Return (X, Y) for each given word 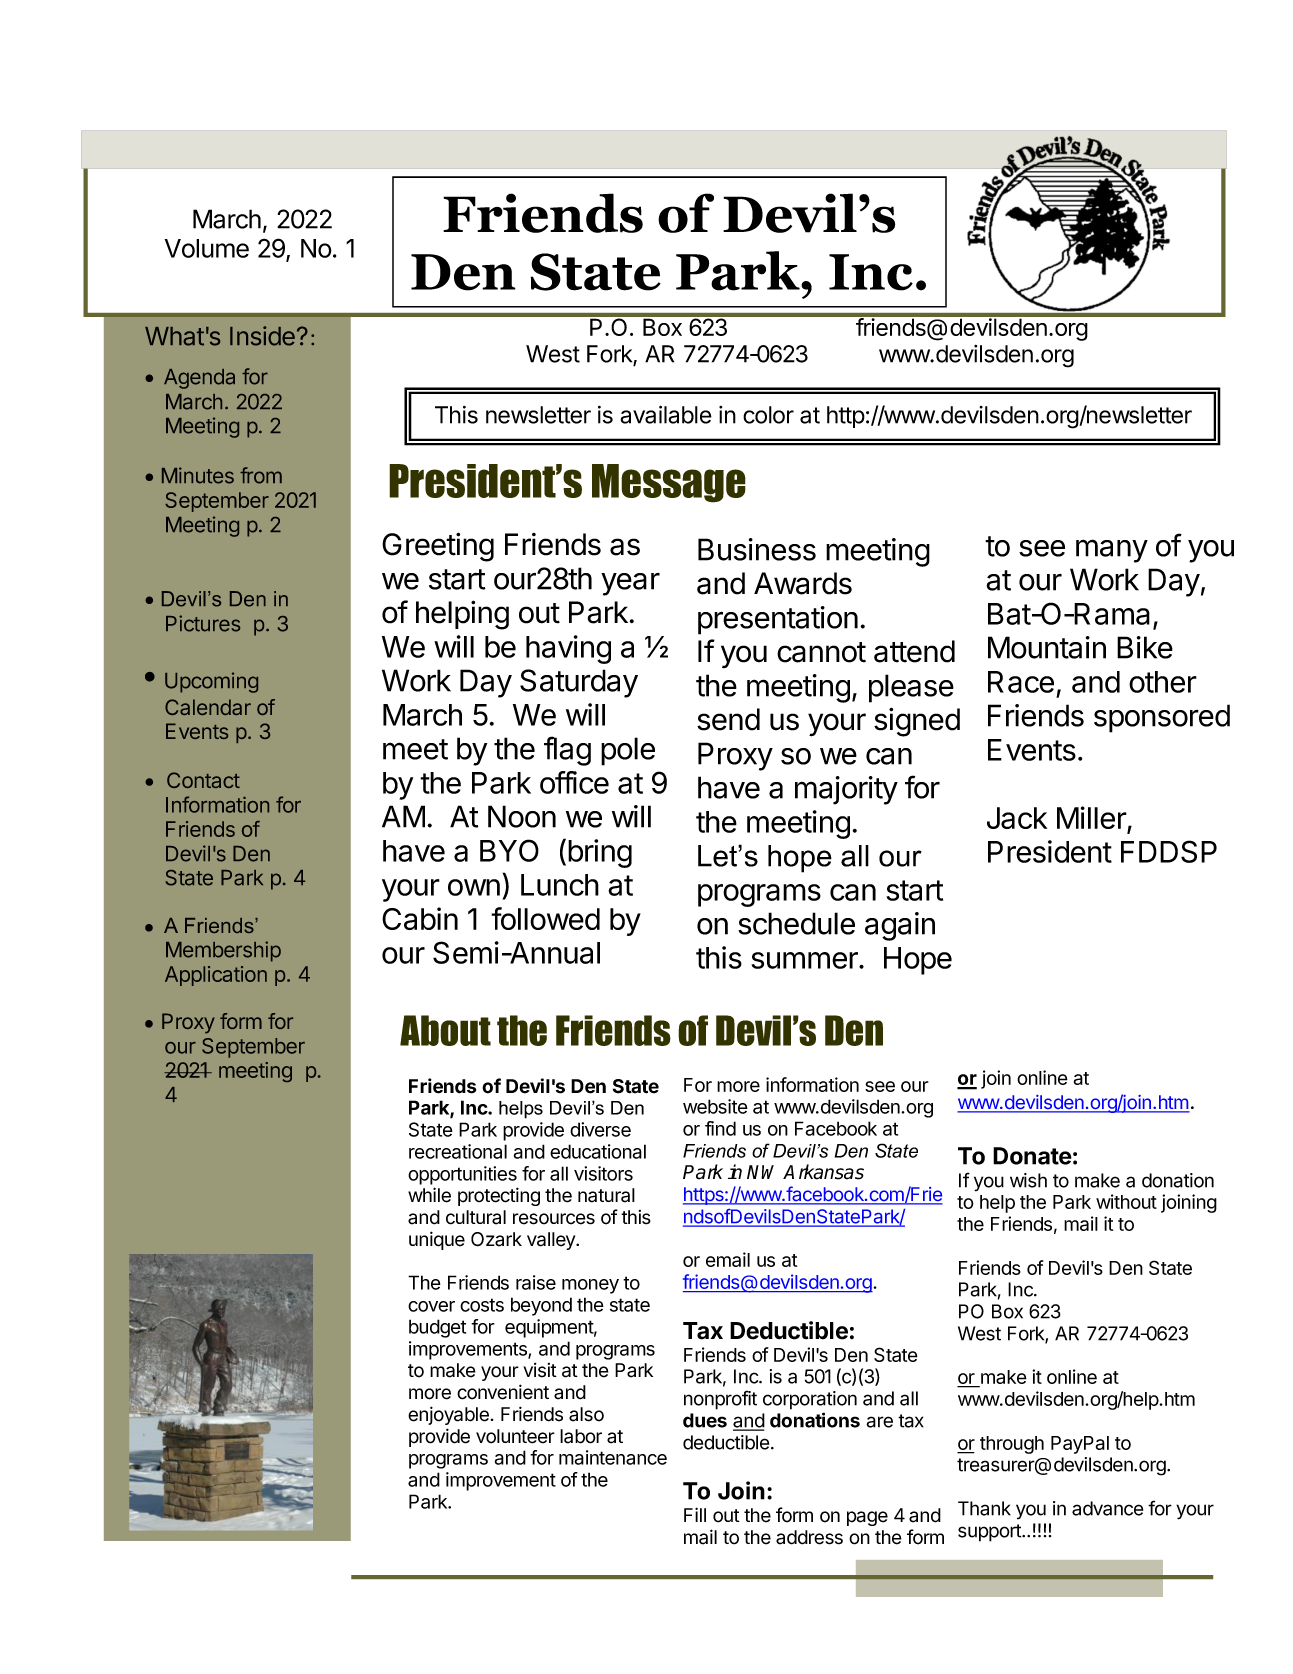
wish (1028, 1180)
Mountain (1047, 647)
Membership (223, 951)
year (630, 584)
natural (606, 1195)
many (1112, 551)
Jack (1017, 818)
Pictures (203, 623)
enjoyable (448, 1415)
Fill (695, 1514)
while (429, 1195)
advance (1107, 1508)
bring (600, 853)
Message (669, 483)
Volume (207, 248)
